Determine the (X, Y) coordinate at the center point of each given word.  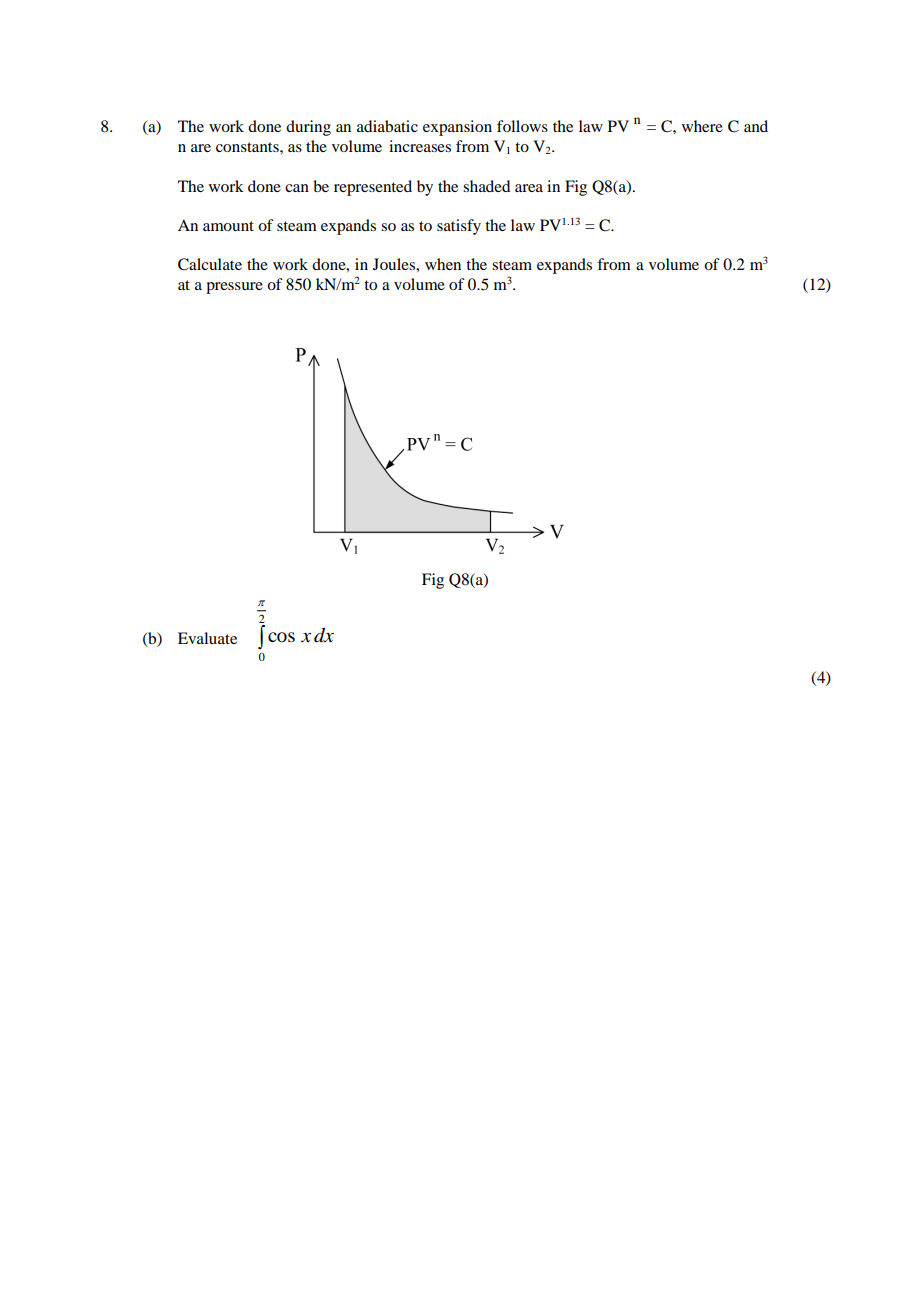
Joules (395, 264)
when (443, 264)
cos (281, 637)
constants (248, 147)
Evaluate (207, 638)
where (702, 126)
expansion (457, 128)
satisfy (459, 227)
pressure (234, 288)
